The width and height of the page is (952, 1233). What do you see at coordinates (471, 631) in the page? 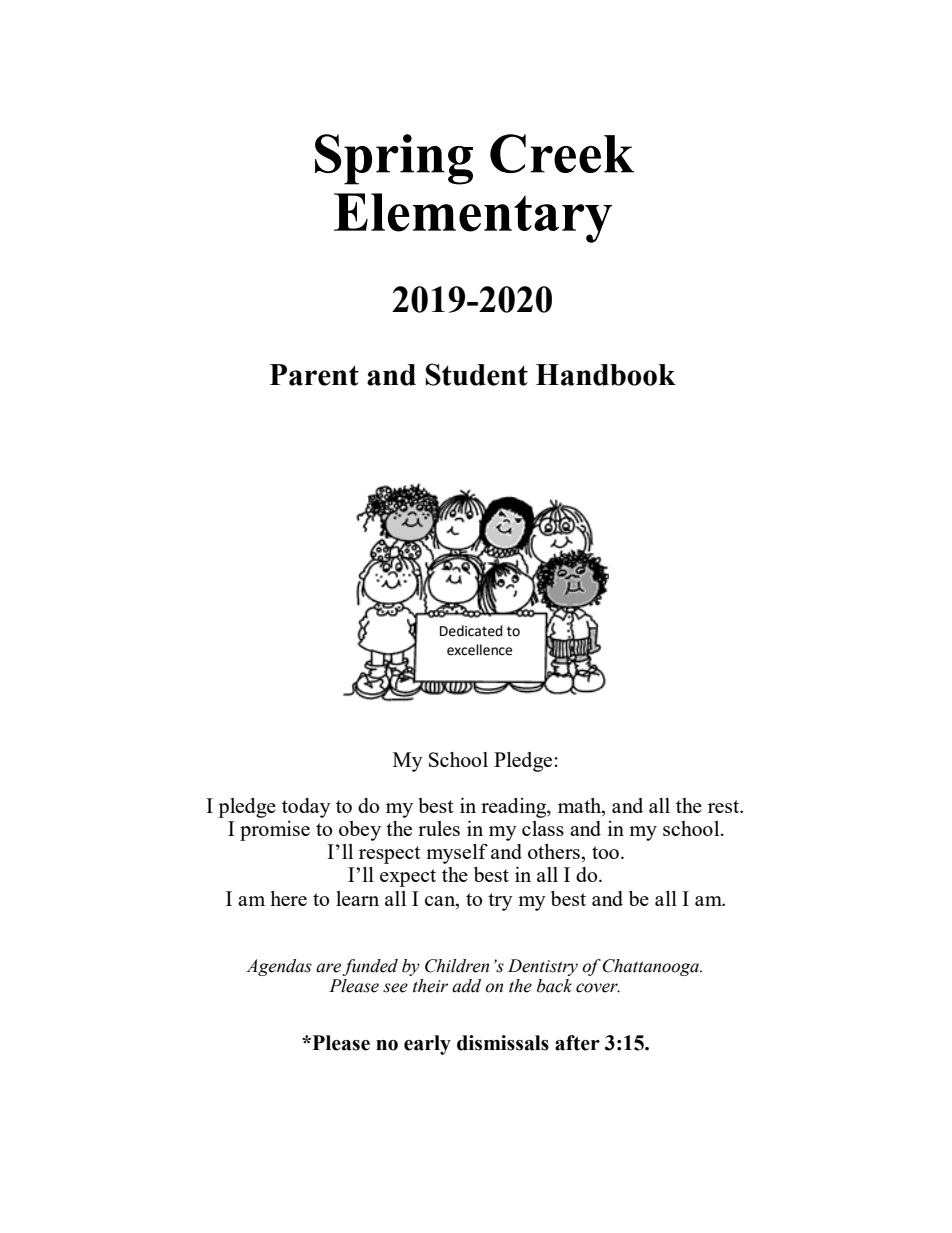
I see `Dedicated` at bounding box center [471, 631].
